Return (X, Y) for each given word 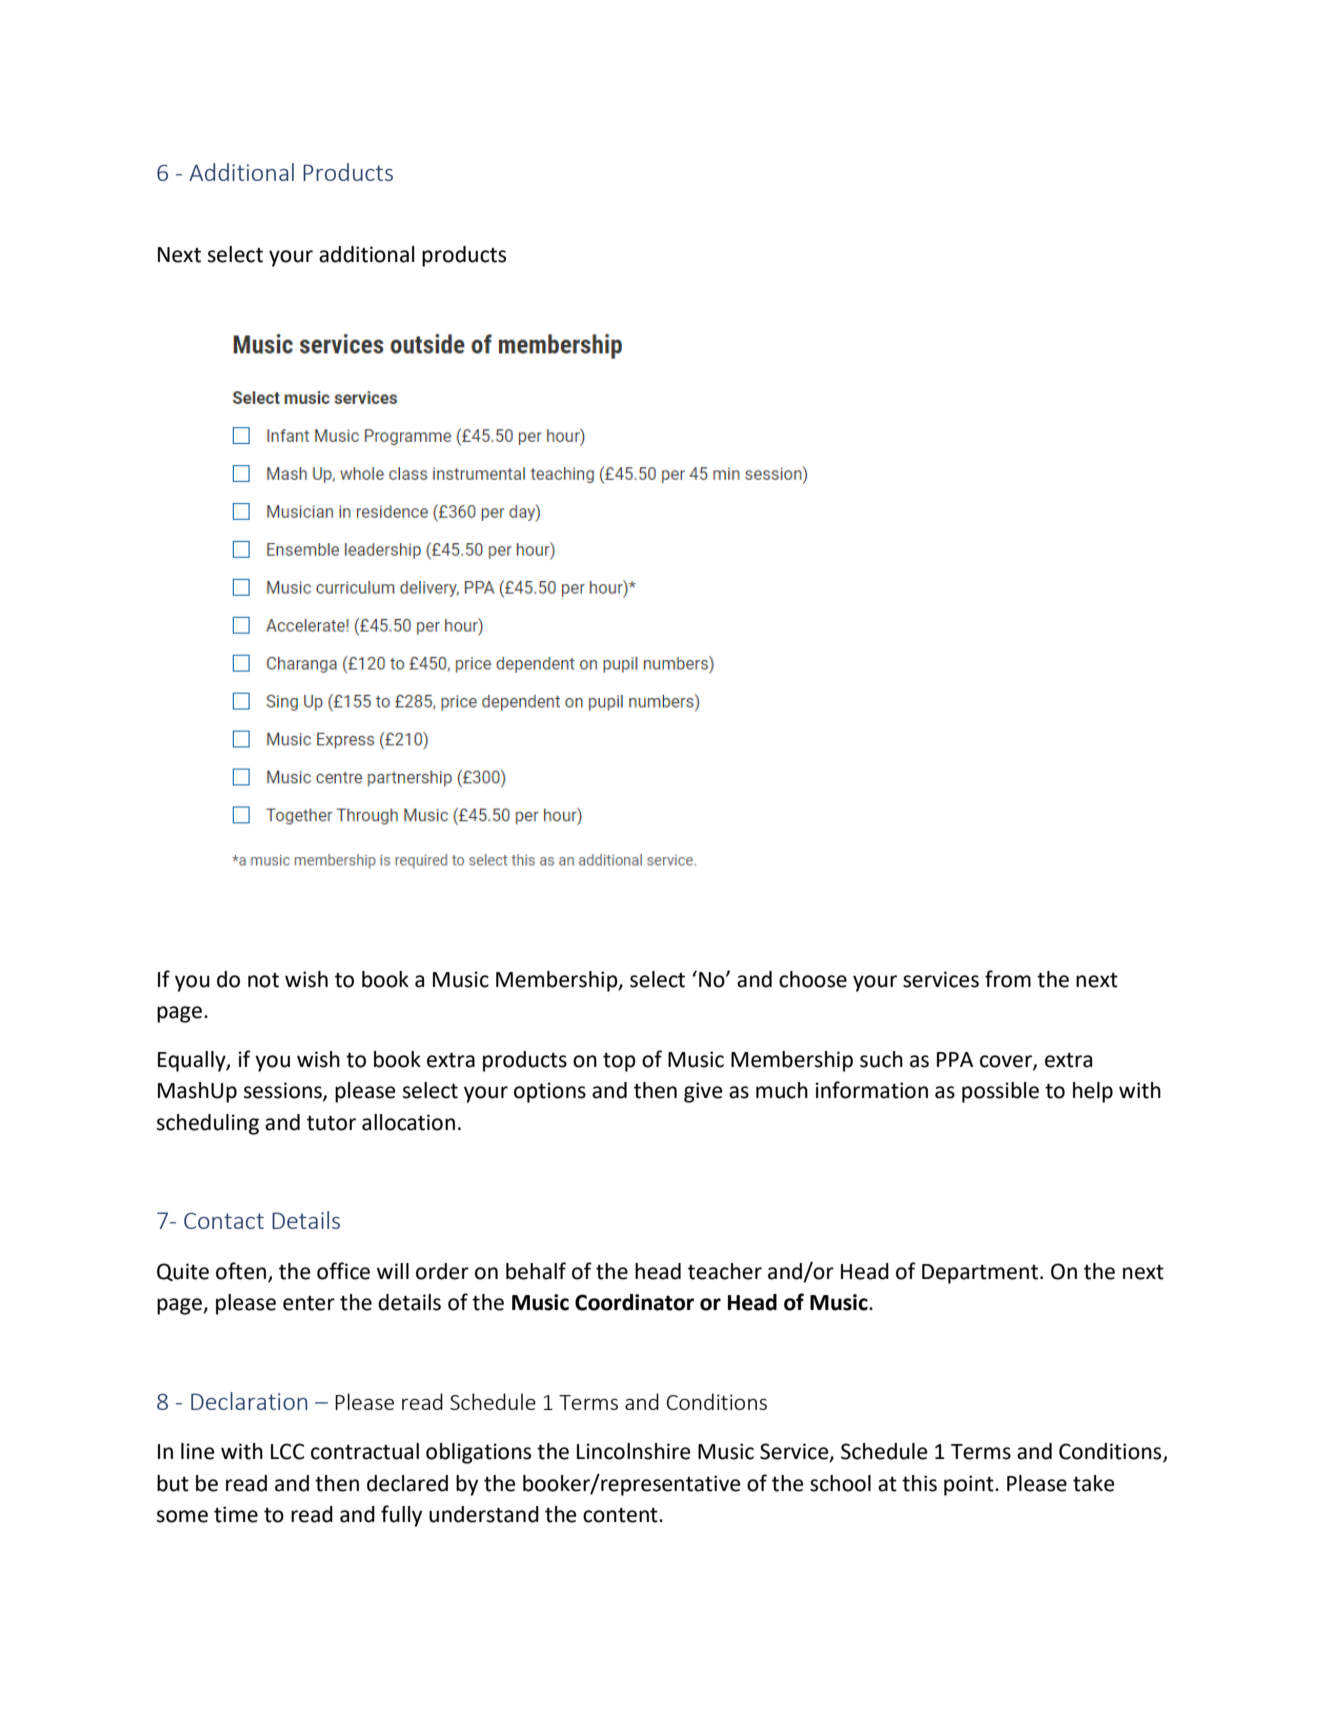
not (263, 980)
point (970, 1485)
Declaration (249, 1401)
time (236, 1514)
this (919, 1483)
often (242, 1271)
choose (813, 979)
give (703, 1092)
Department (980, 1274)
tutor (331, 1123)
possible (1000, 1092)
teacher (725, 1271)
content (621, 1515)
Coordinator (634, 1302)
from (1008, 979)
